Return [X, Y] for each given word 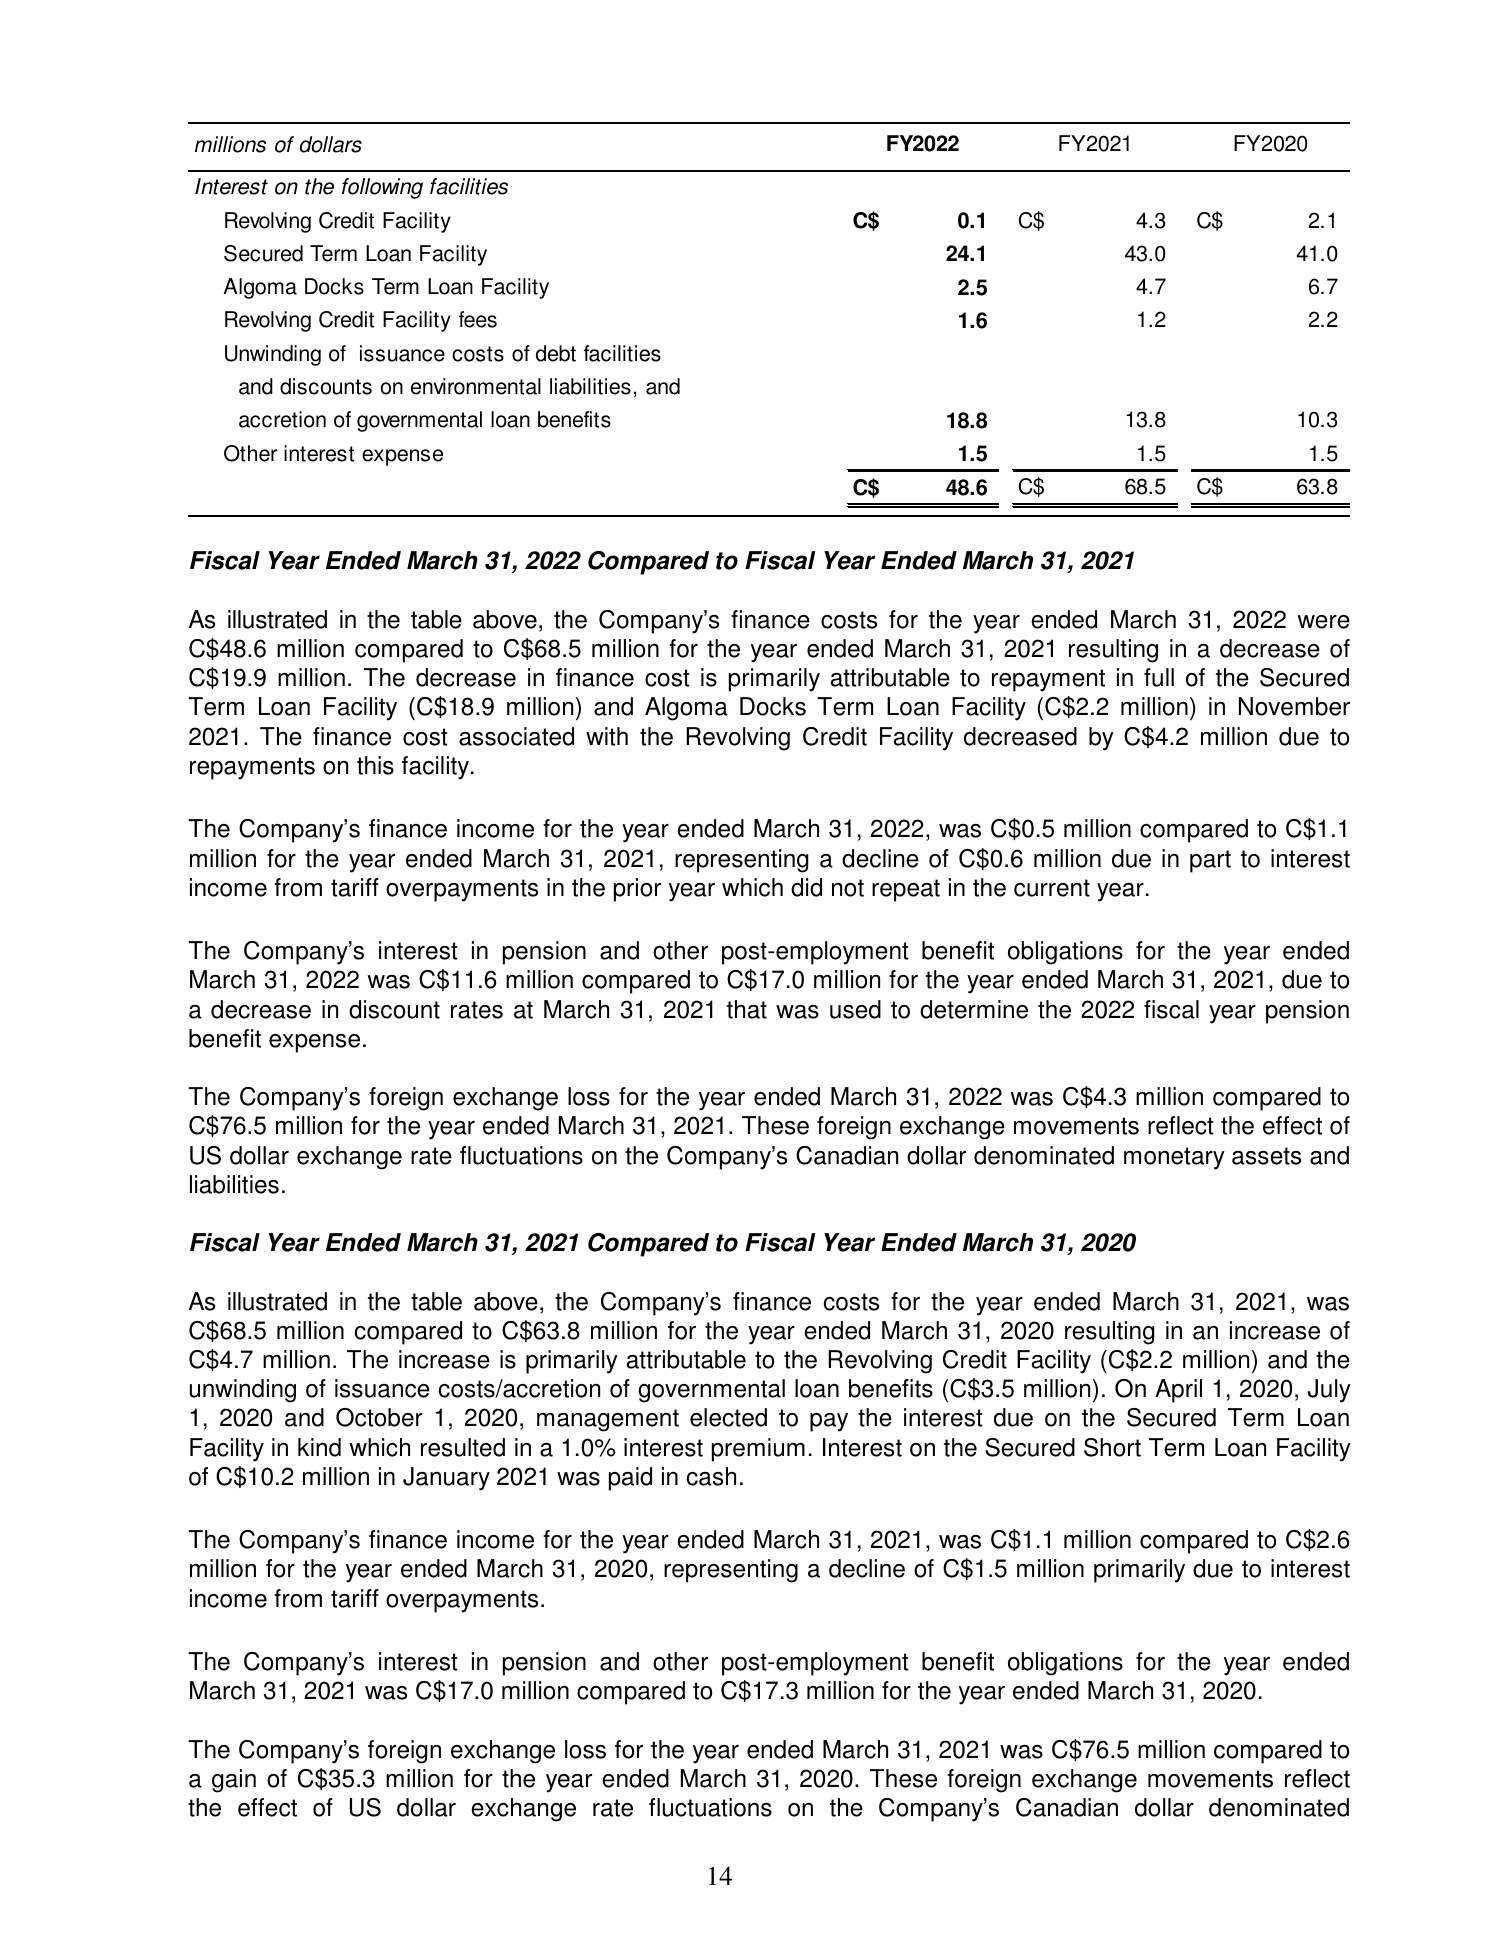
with [607, 736]
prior [637, 890]
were [1323, 622]
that [747, 1009]
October [379, 1417]
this [375, 765]
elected [728, 1417]
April [1178, 1391]
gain [234, 1781]
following [382, 188]
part [1210, 861]
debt [556, 353]
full [1159, 677]
